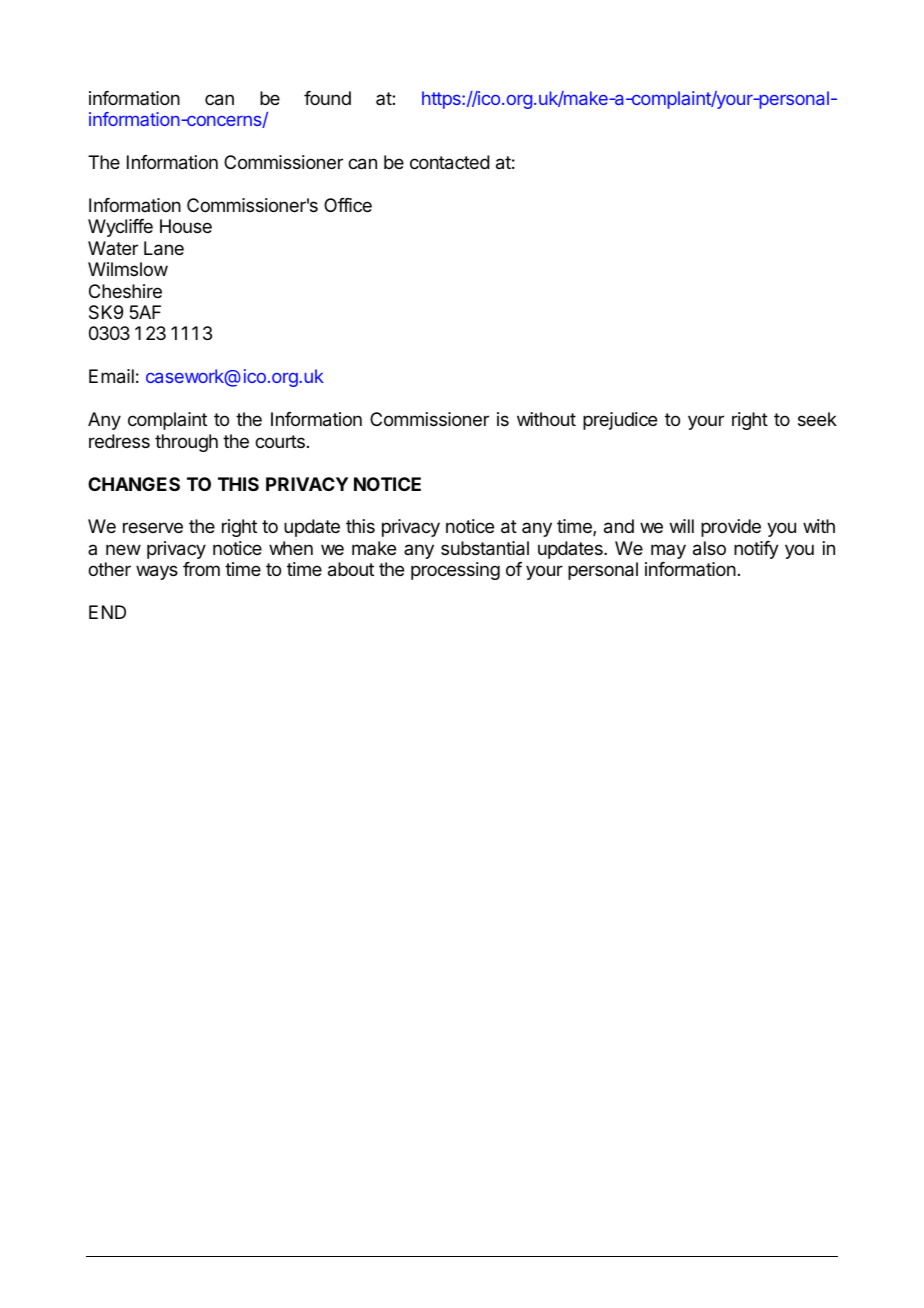 The image size is (924, 1308). What do you see at coordinates (817, 419) in the screenshot?
I see `seek` at bounding box center [817, 419].
